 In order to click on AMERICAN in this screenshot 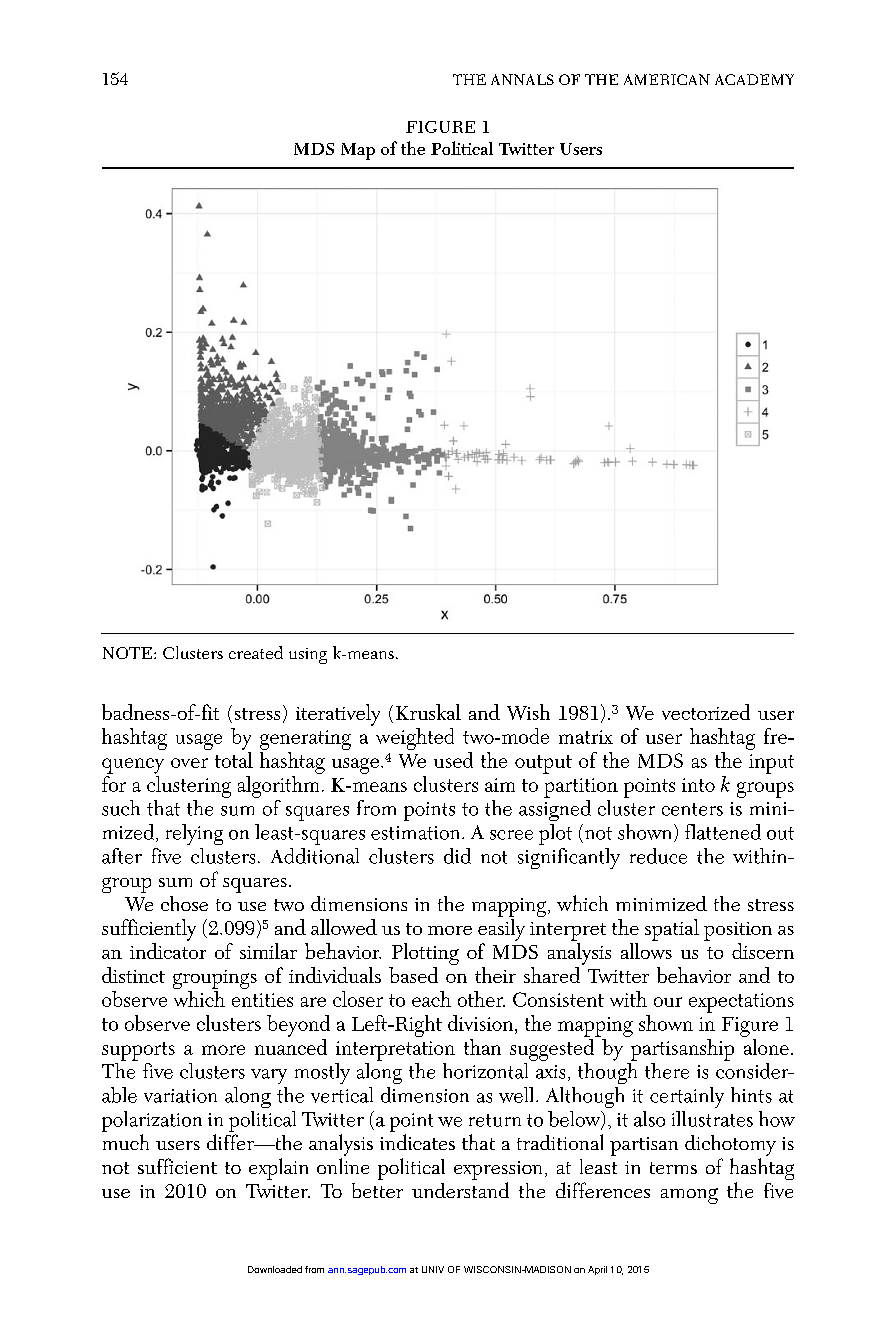, I will do `click(667, 79)`.
